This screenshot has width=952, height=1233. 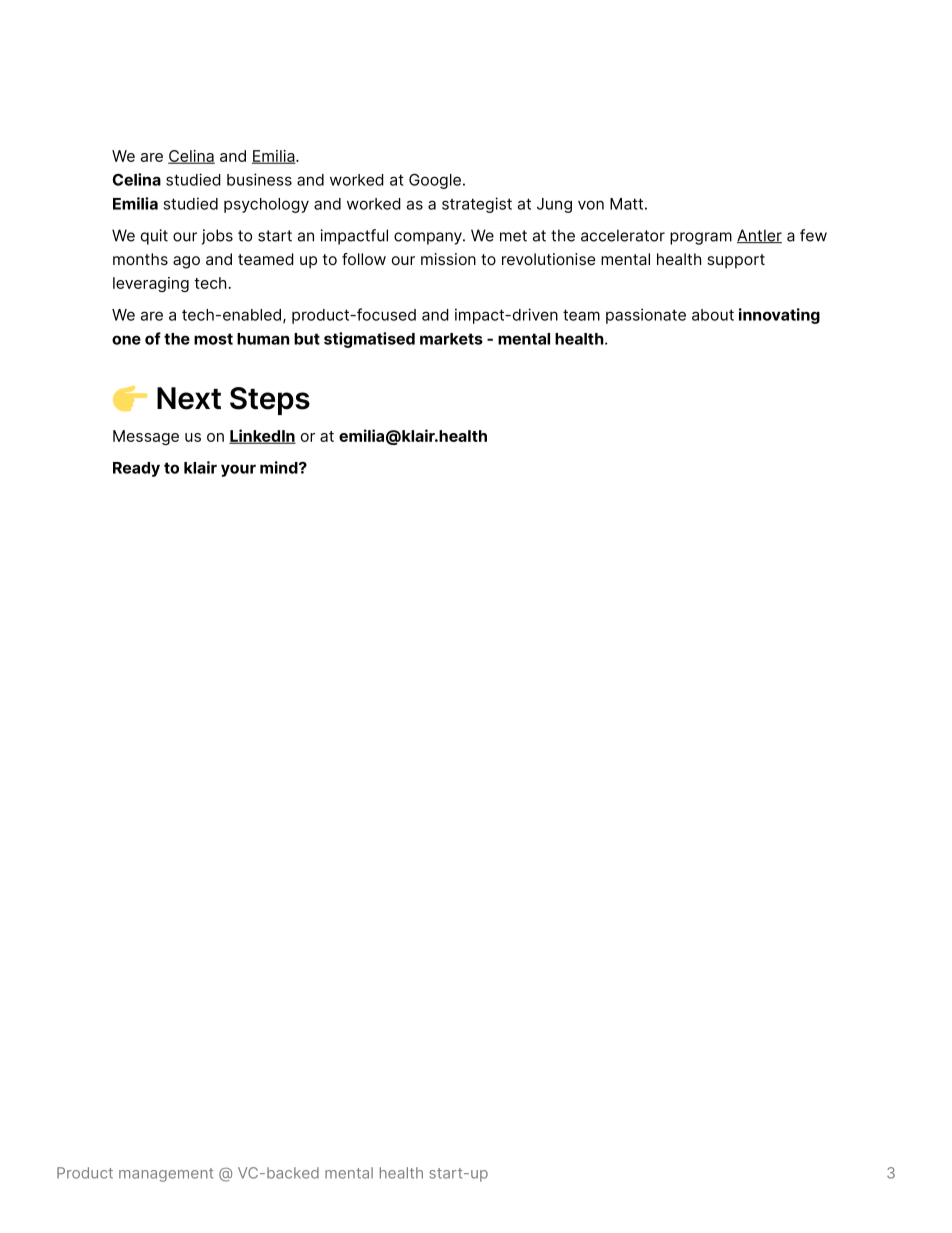 I want to click on mind, so click(x=280, y=467).
